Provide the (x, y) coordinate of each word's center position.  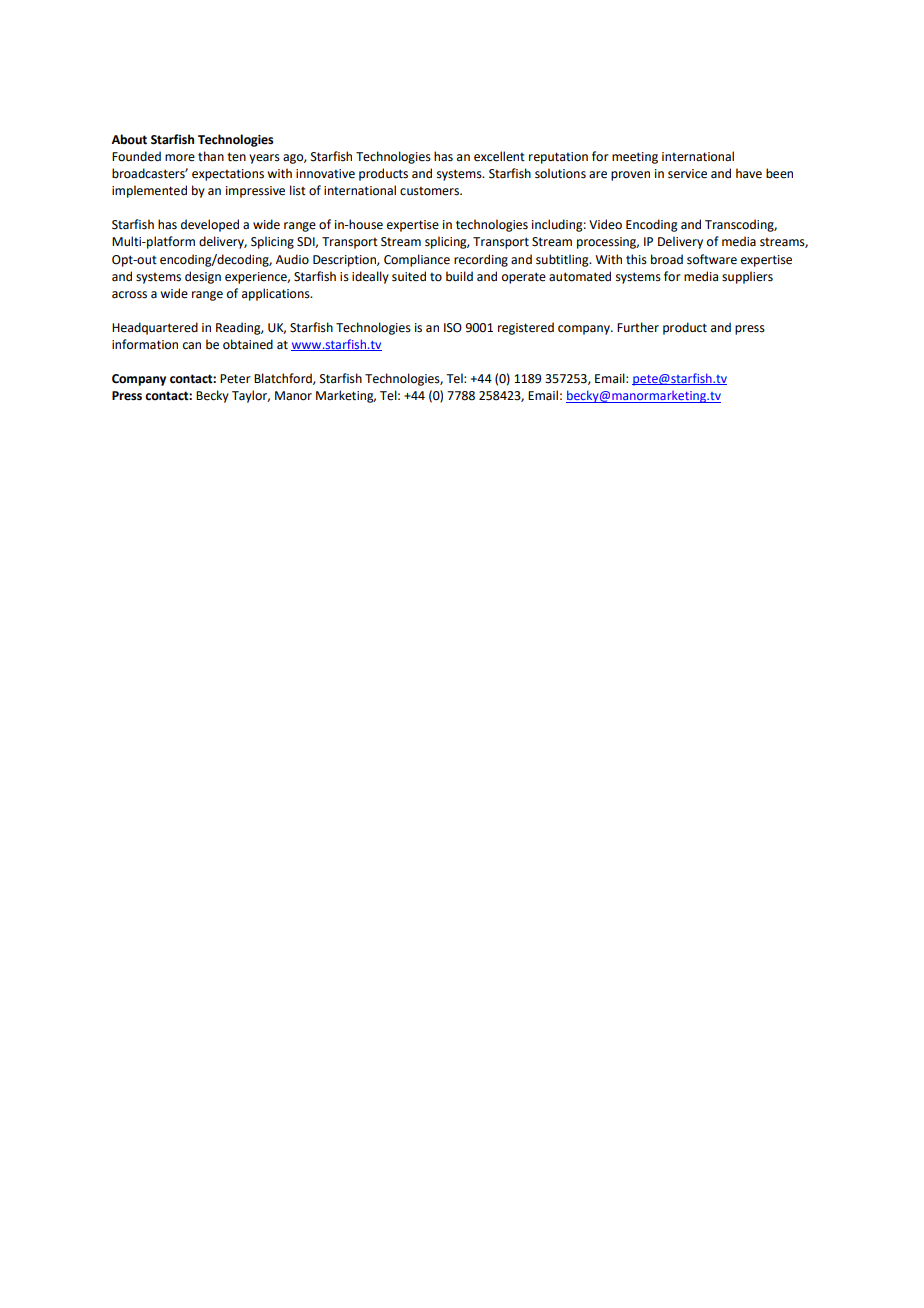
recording (481, 260)
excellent (499, 156)
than (211, 156)
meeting (635, 158)
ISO (453, 328)
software (712, 259)
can (192, 346)
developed (210, 225)
